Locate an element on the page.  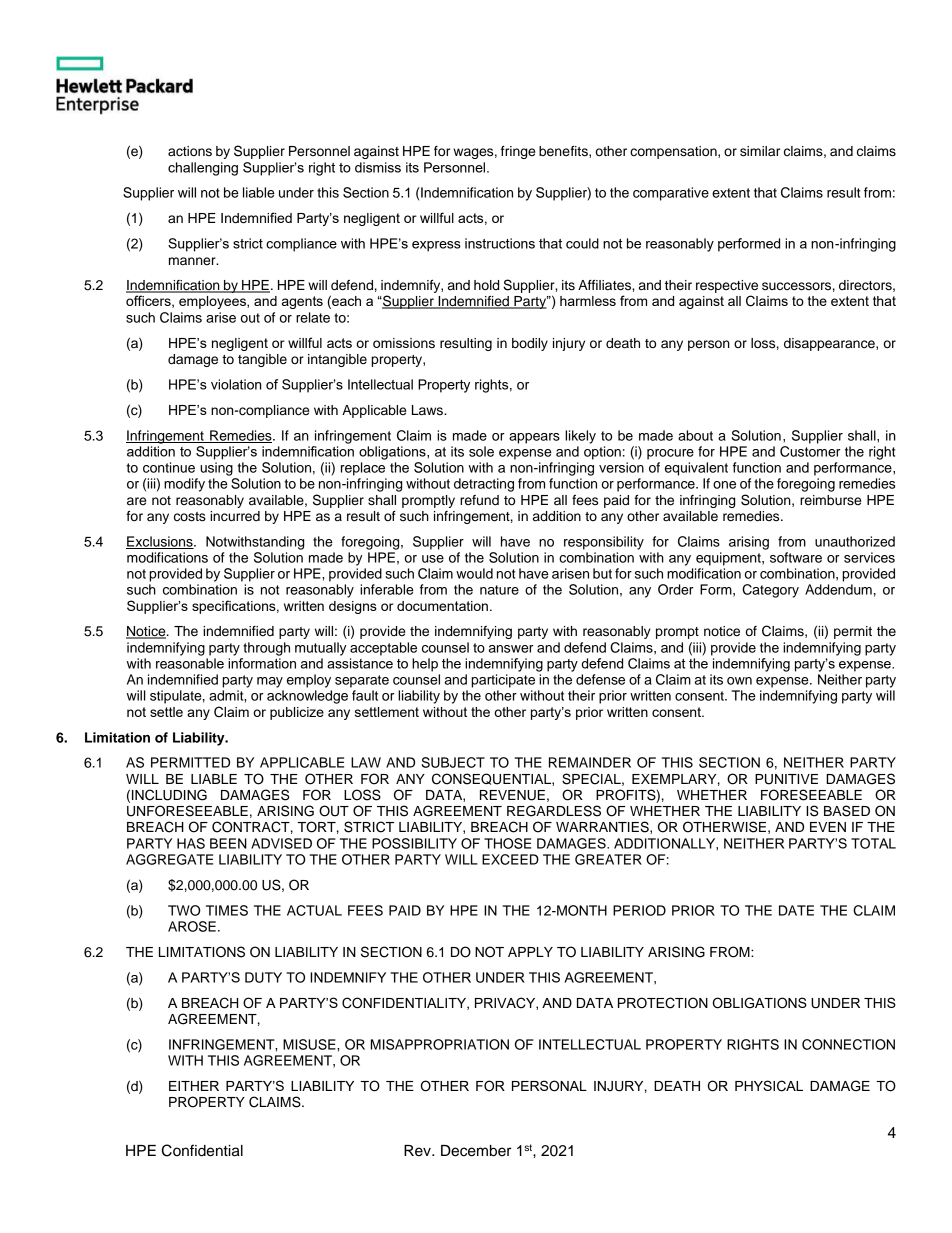
instructions is located at coordinates (500, 243).
